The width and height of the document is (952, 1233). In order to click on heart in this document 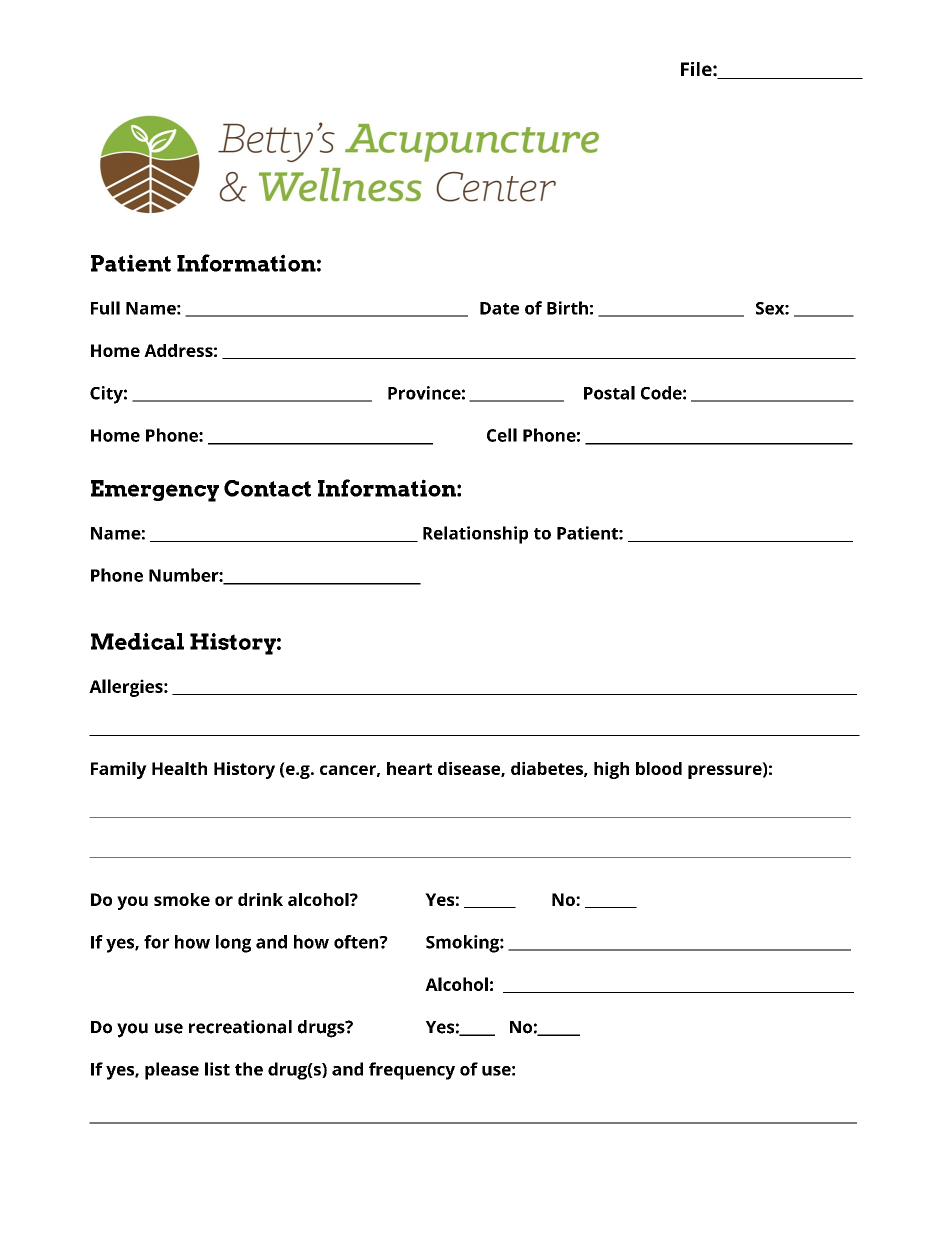, I will do `click(409, 768)`.
